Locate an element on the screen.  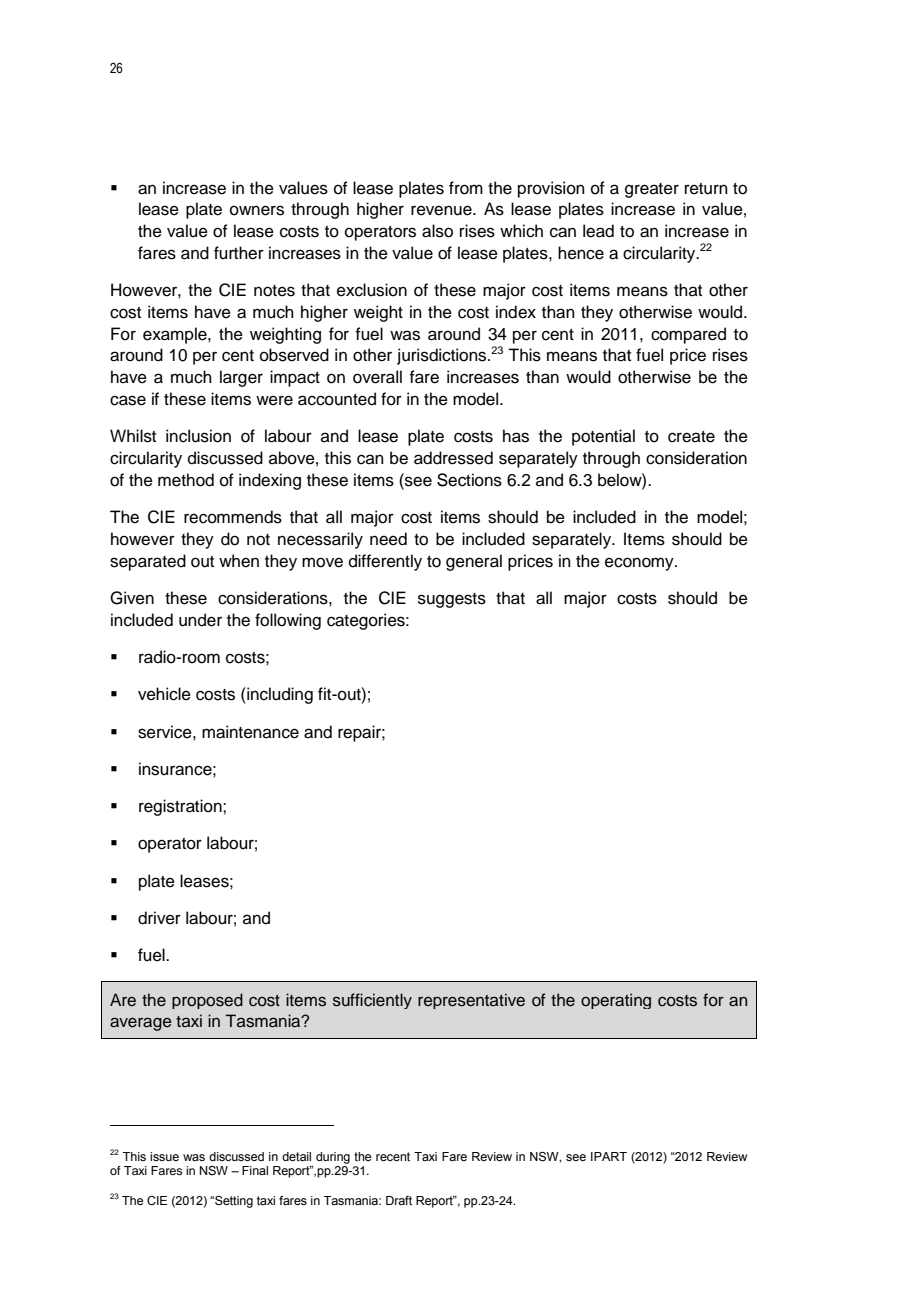
Draft is located at coordinates (399, 1200).
